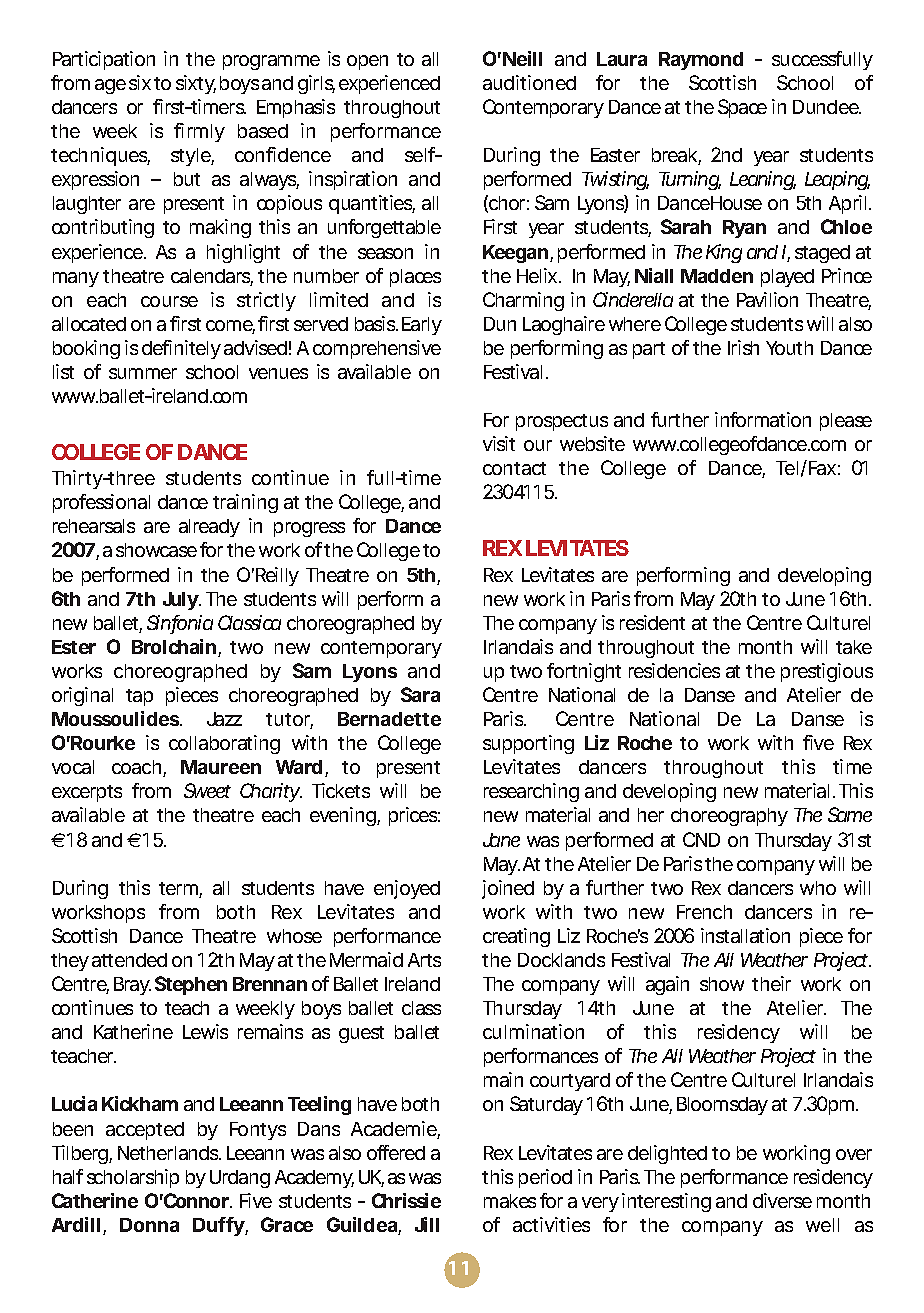 The image size is (924, 1313). Describe the element at coordinates (742, 108) in the document. I see `Space` at that location.
